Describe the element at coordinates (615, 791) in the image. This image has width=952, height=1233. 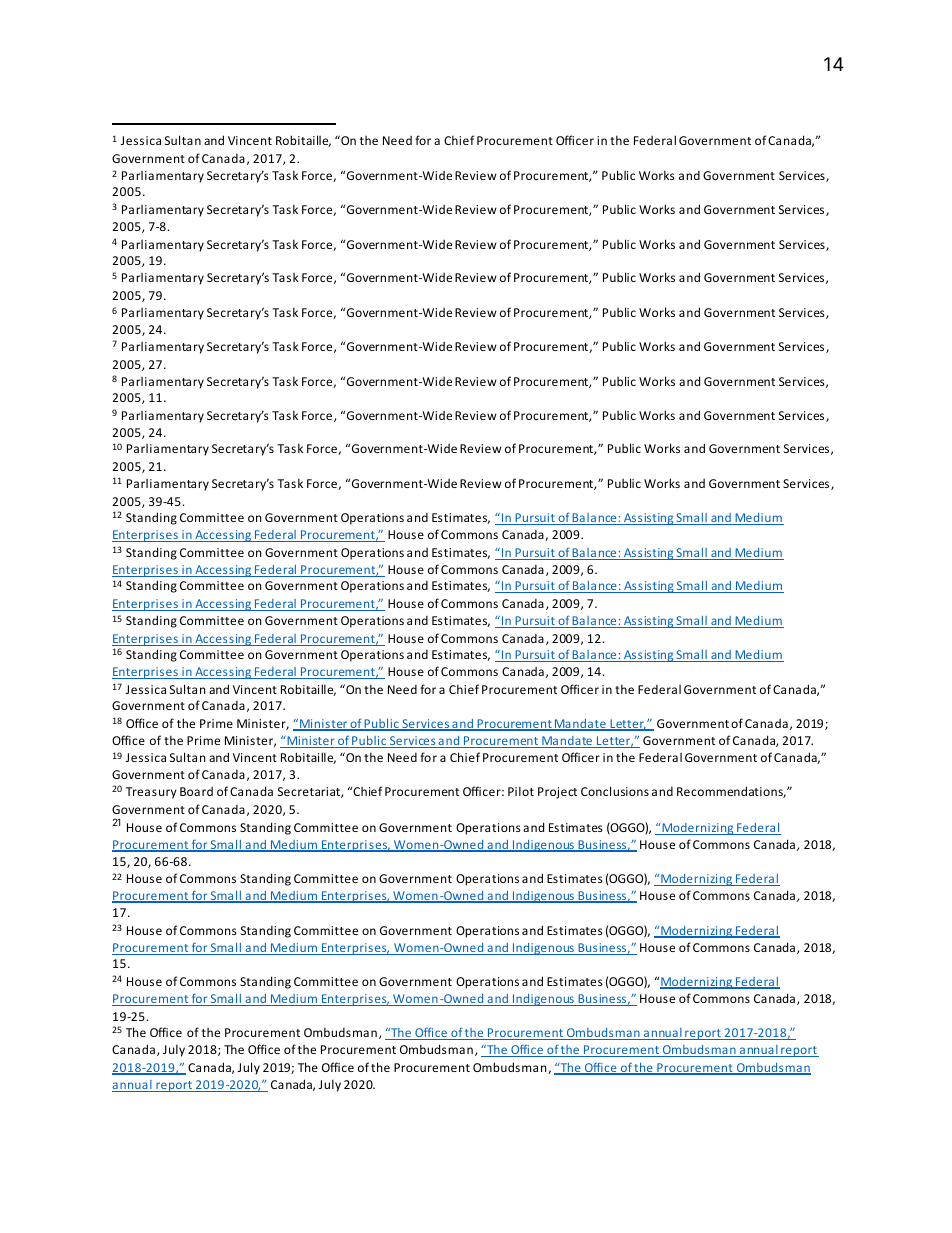
I see `Conclusions` at that location.
